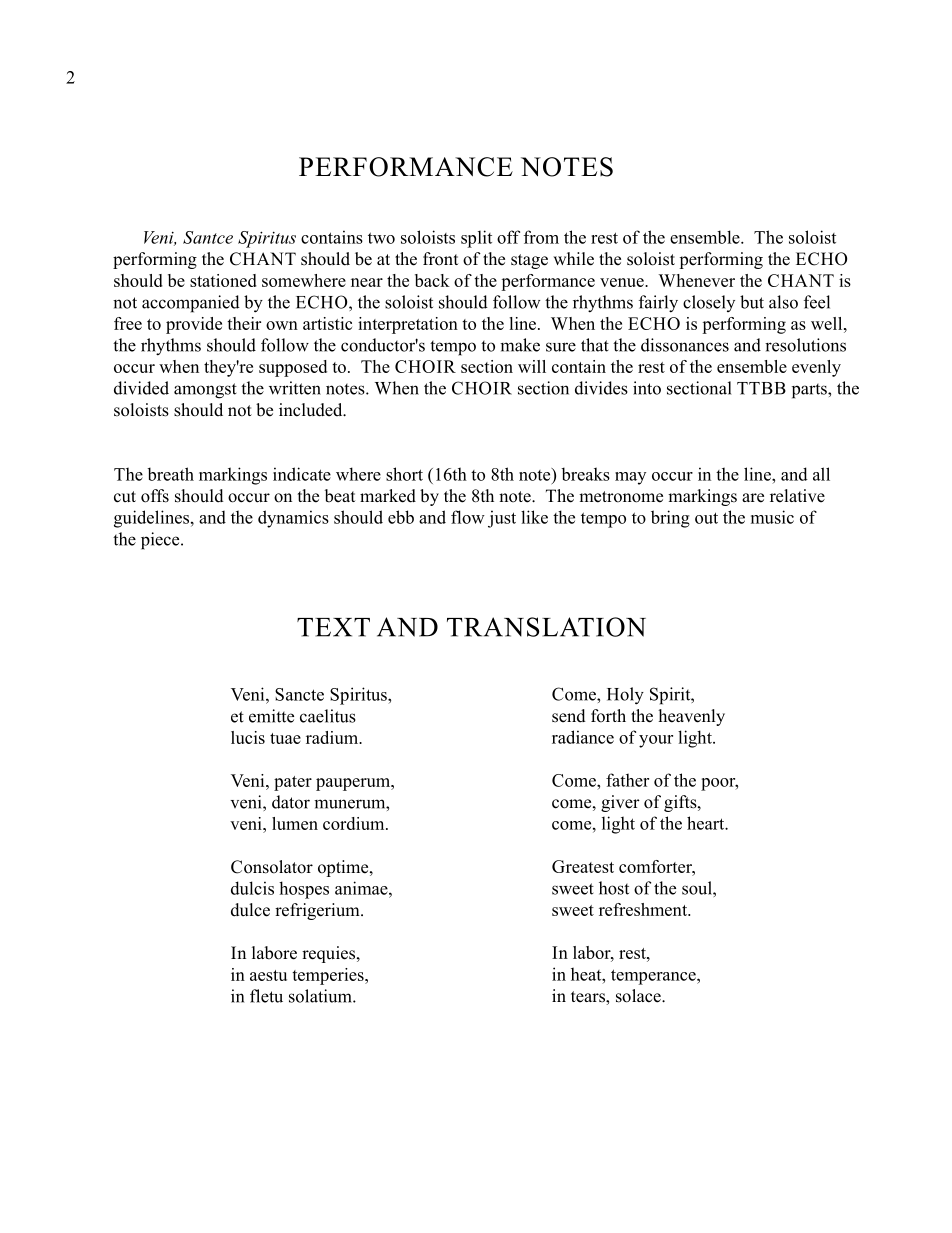 The width and height of the screenshot is (952, 1233). Describe the element at coordinates (625, 696) in the screenshot. I see `Holy` at that location.
